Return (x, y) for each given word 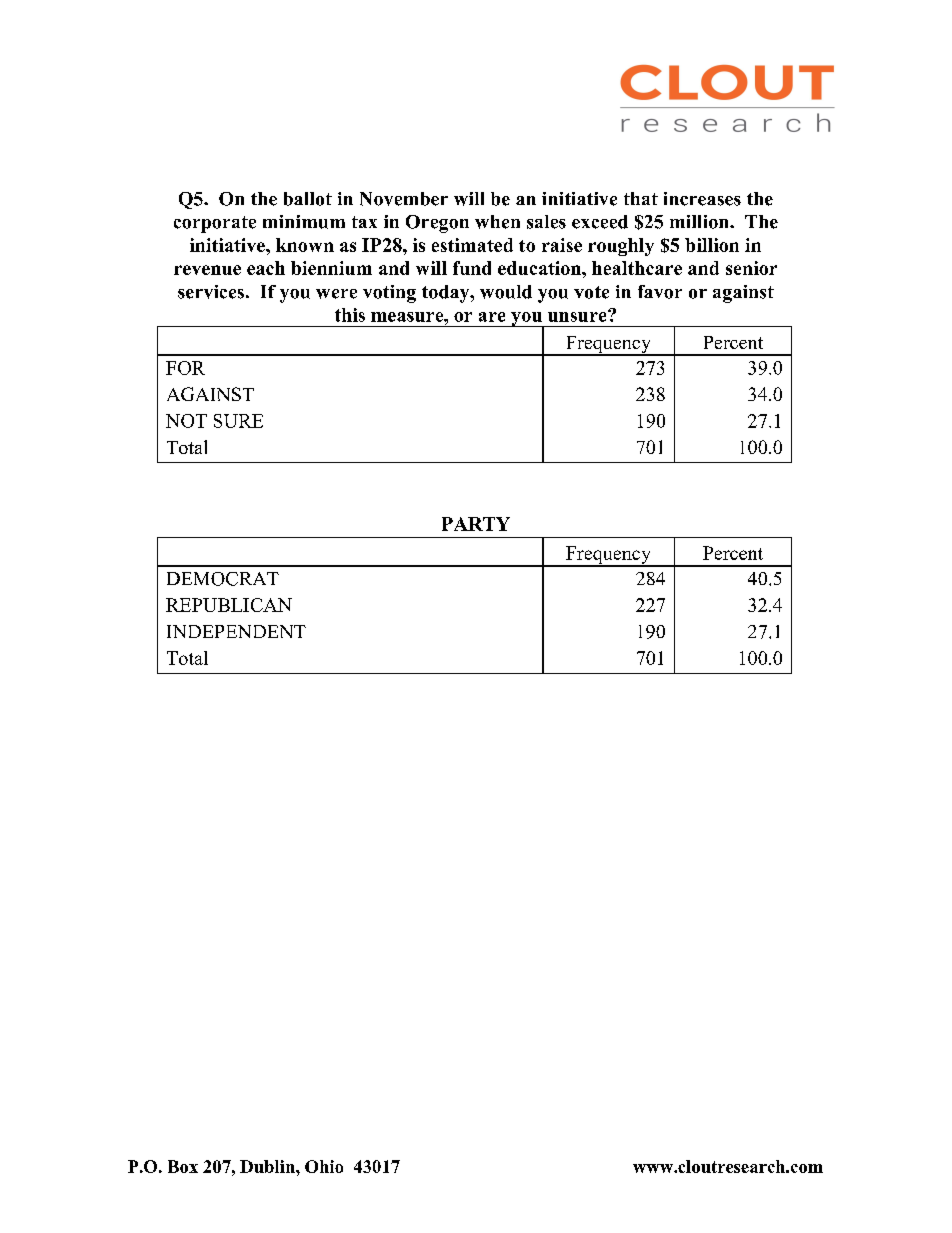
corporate (215, 224)
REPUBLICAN (229, 605)
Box (183, 1166)
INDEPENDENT (236, 631)
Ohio (324, 1166)
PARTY (476, 524)
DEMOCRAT (223, 579)
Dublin (268, 1166)
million (700, 222)
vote (591, 292)
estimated (472, 245)
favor (660, 292)
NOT (186, 421)
